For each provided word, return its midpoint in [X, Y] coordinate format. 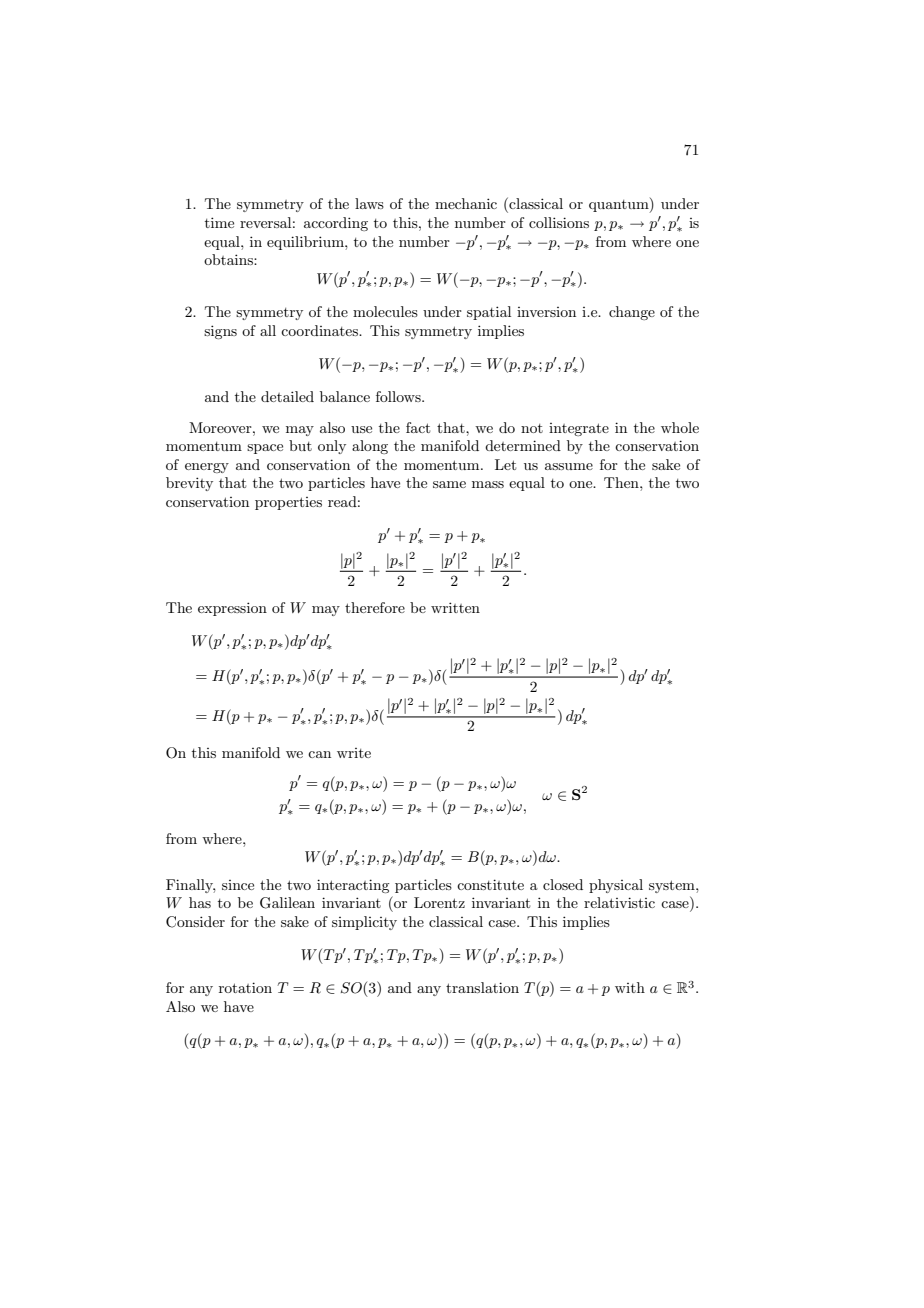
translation [482, 987]
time [219, 222]
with [630, 987]
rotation [245, 987]
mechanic [466, 203]
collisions [559, 222]
